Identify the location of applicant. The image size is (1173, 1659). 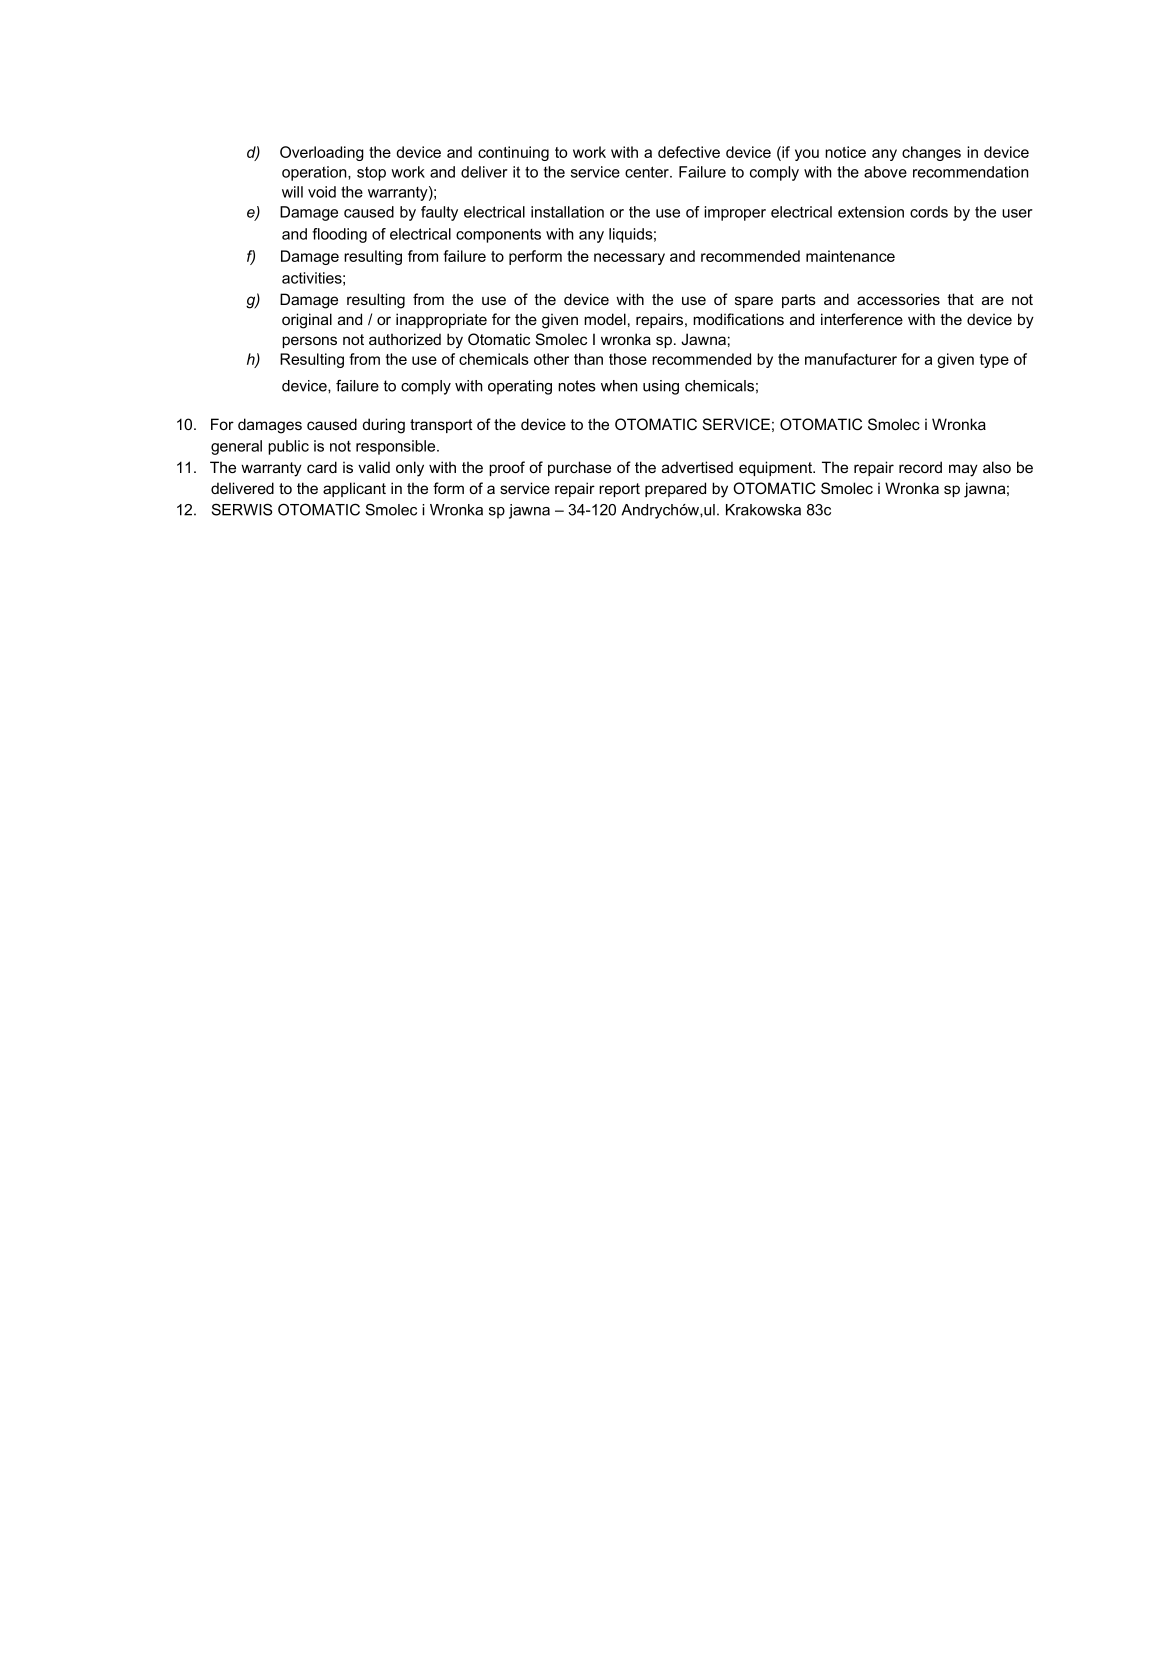
(354, 489).
